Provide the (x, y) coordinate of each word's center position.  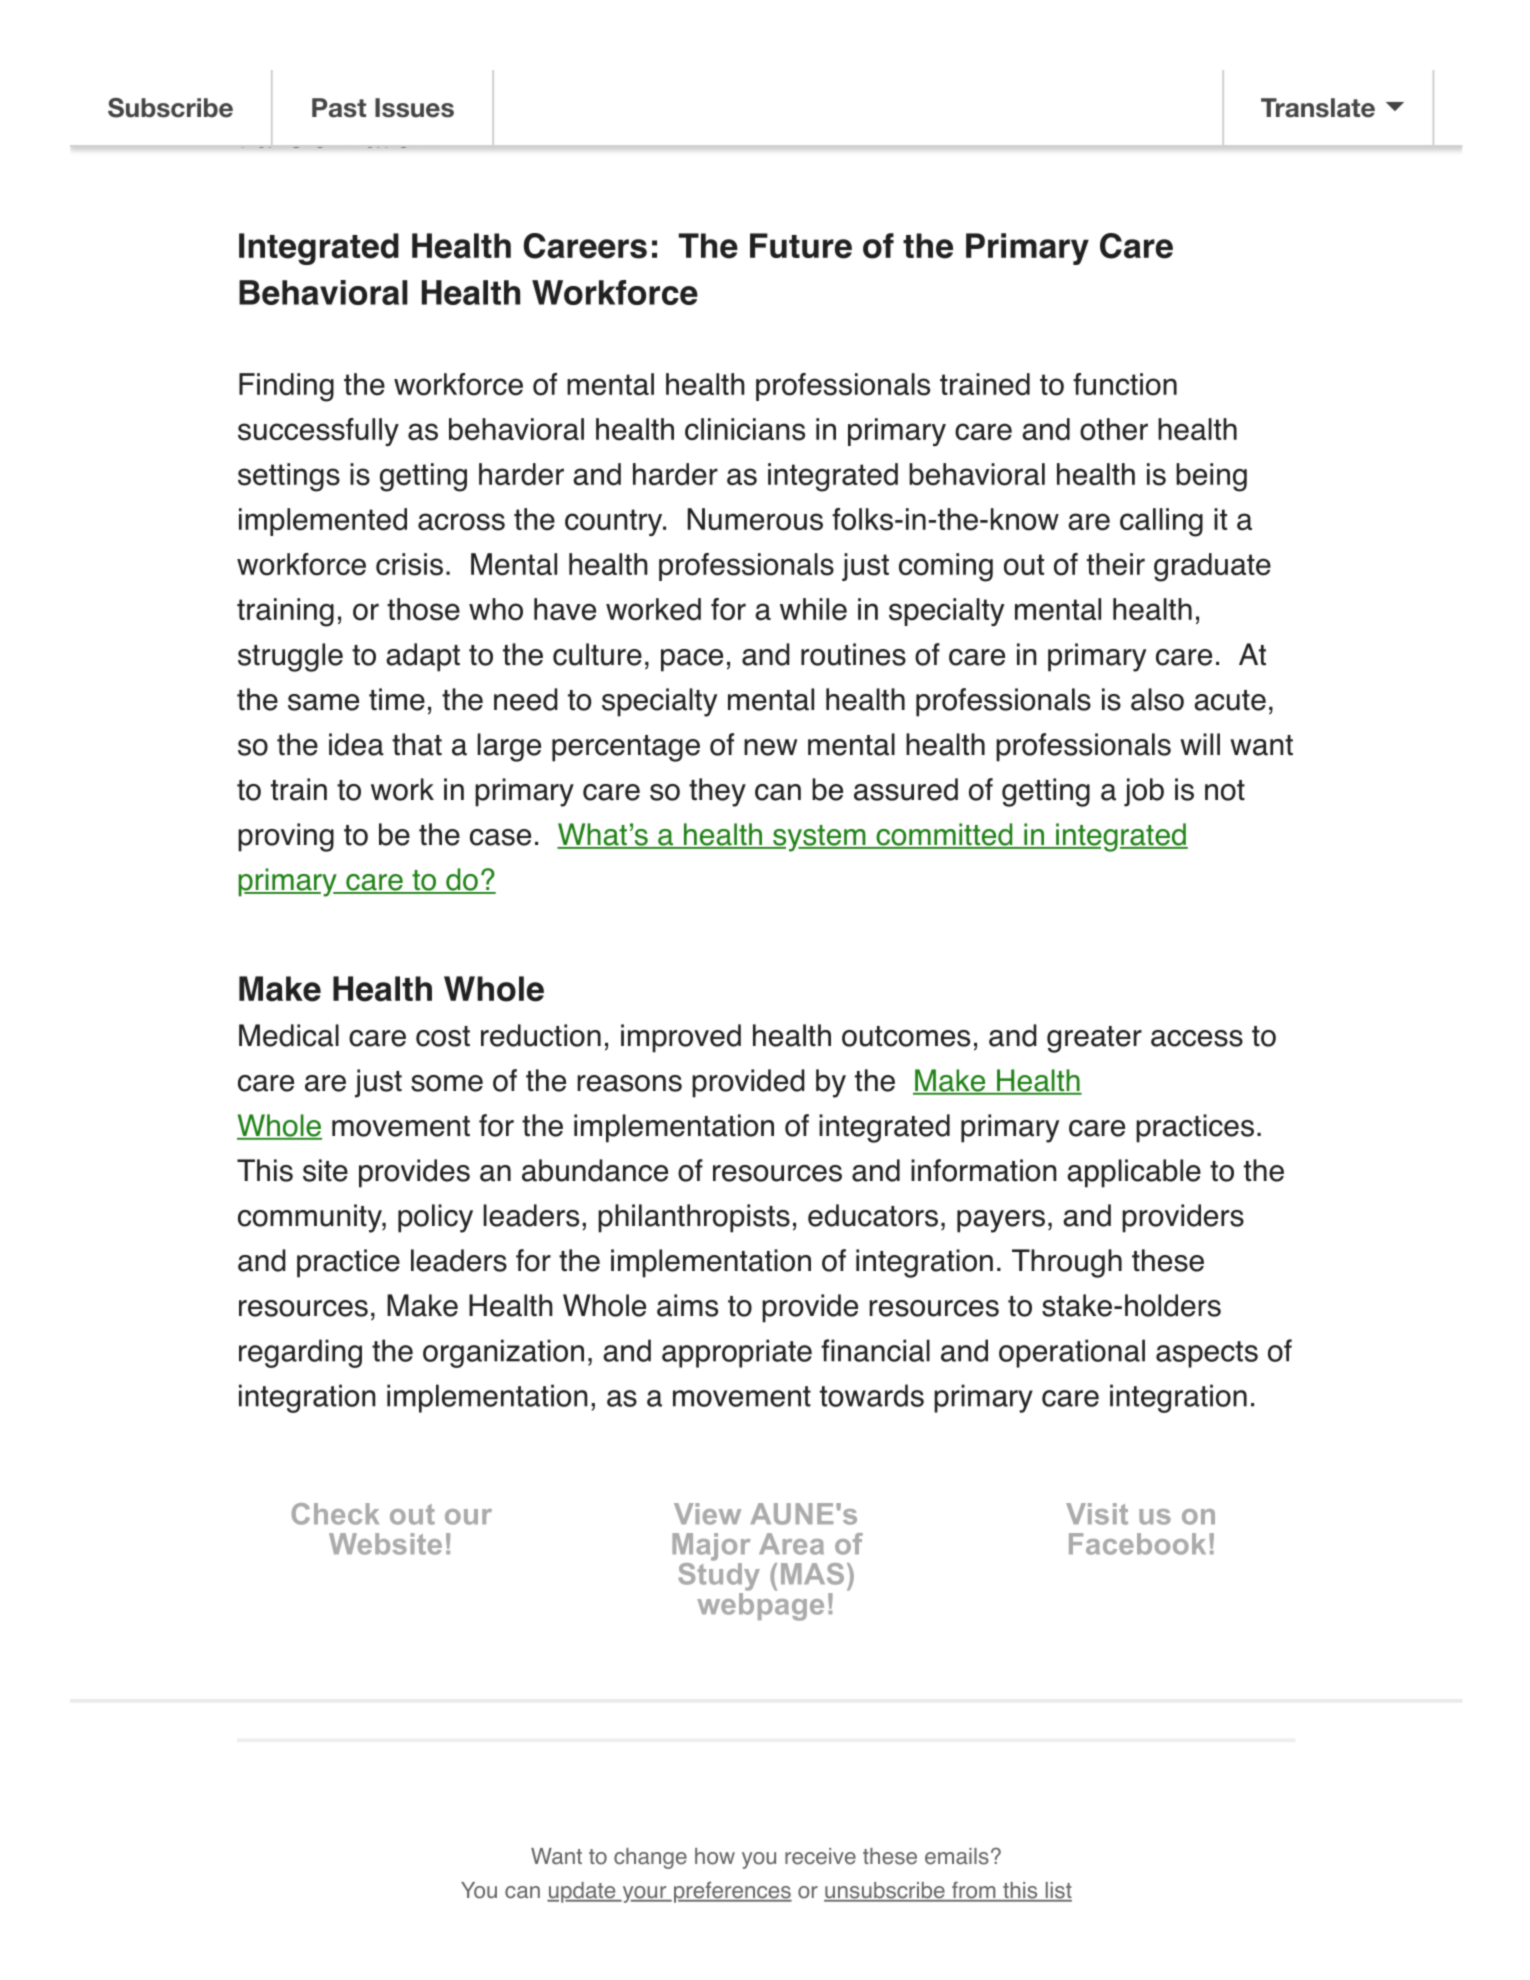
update (582, 1892)
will (1200, 744)
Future (801, 246)
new (770, 747)
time (397, 699)
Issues (414, 108)
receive (820, 1856)
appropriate (737, 1353)
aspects (1207, 1354)
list (1057, 1891)
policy (435, 1218)
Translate (1318, 108)
